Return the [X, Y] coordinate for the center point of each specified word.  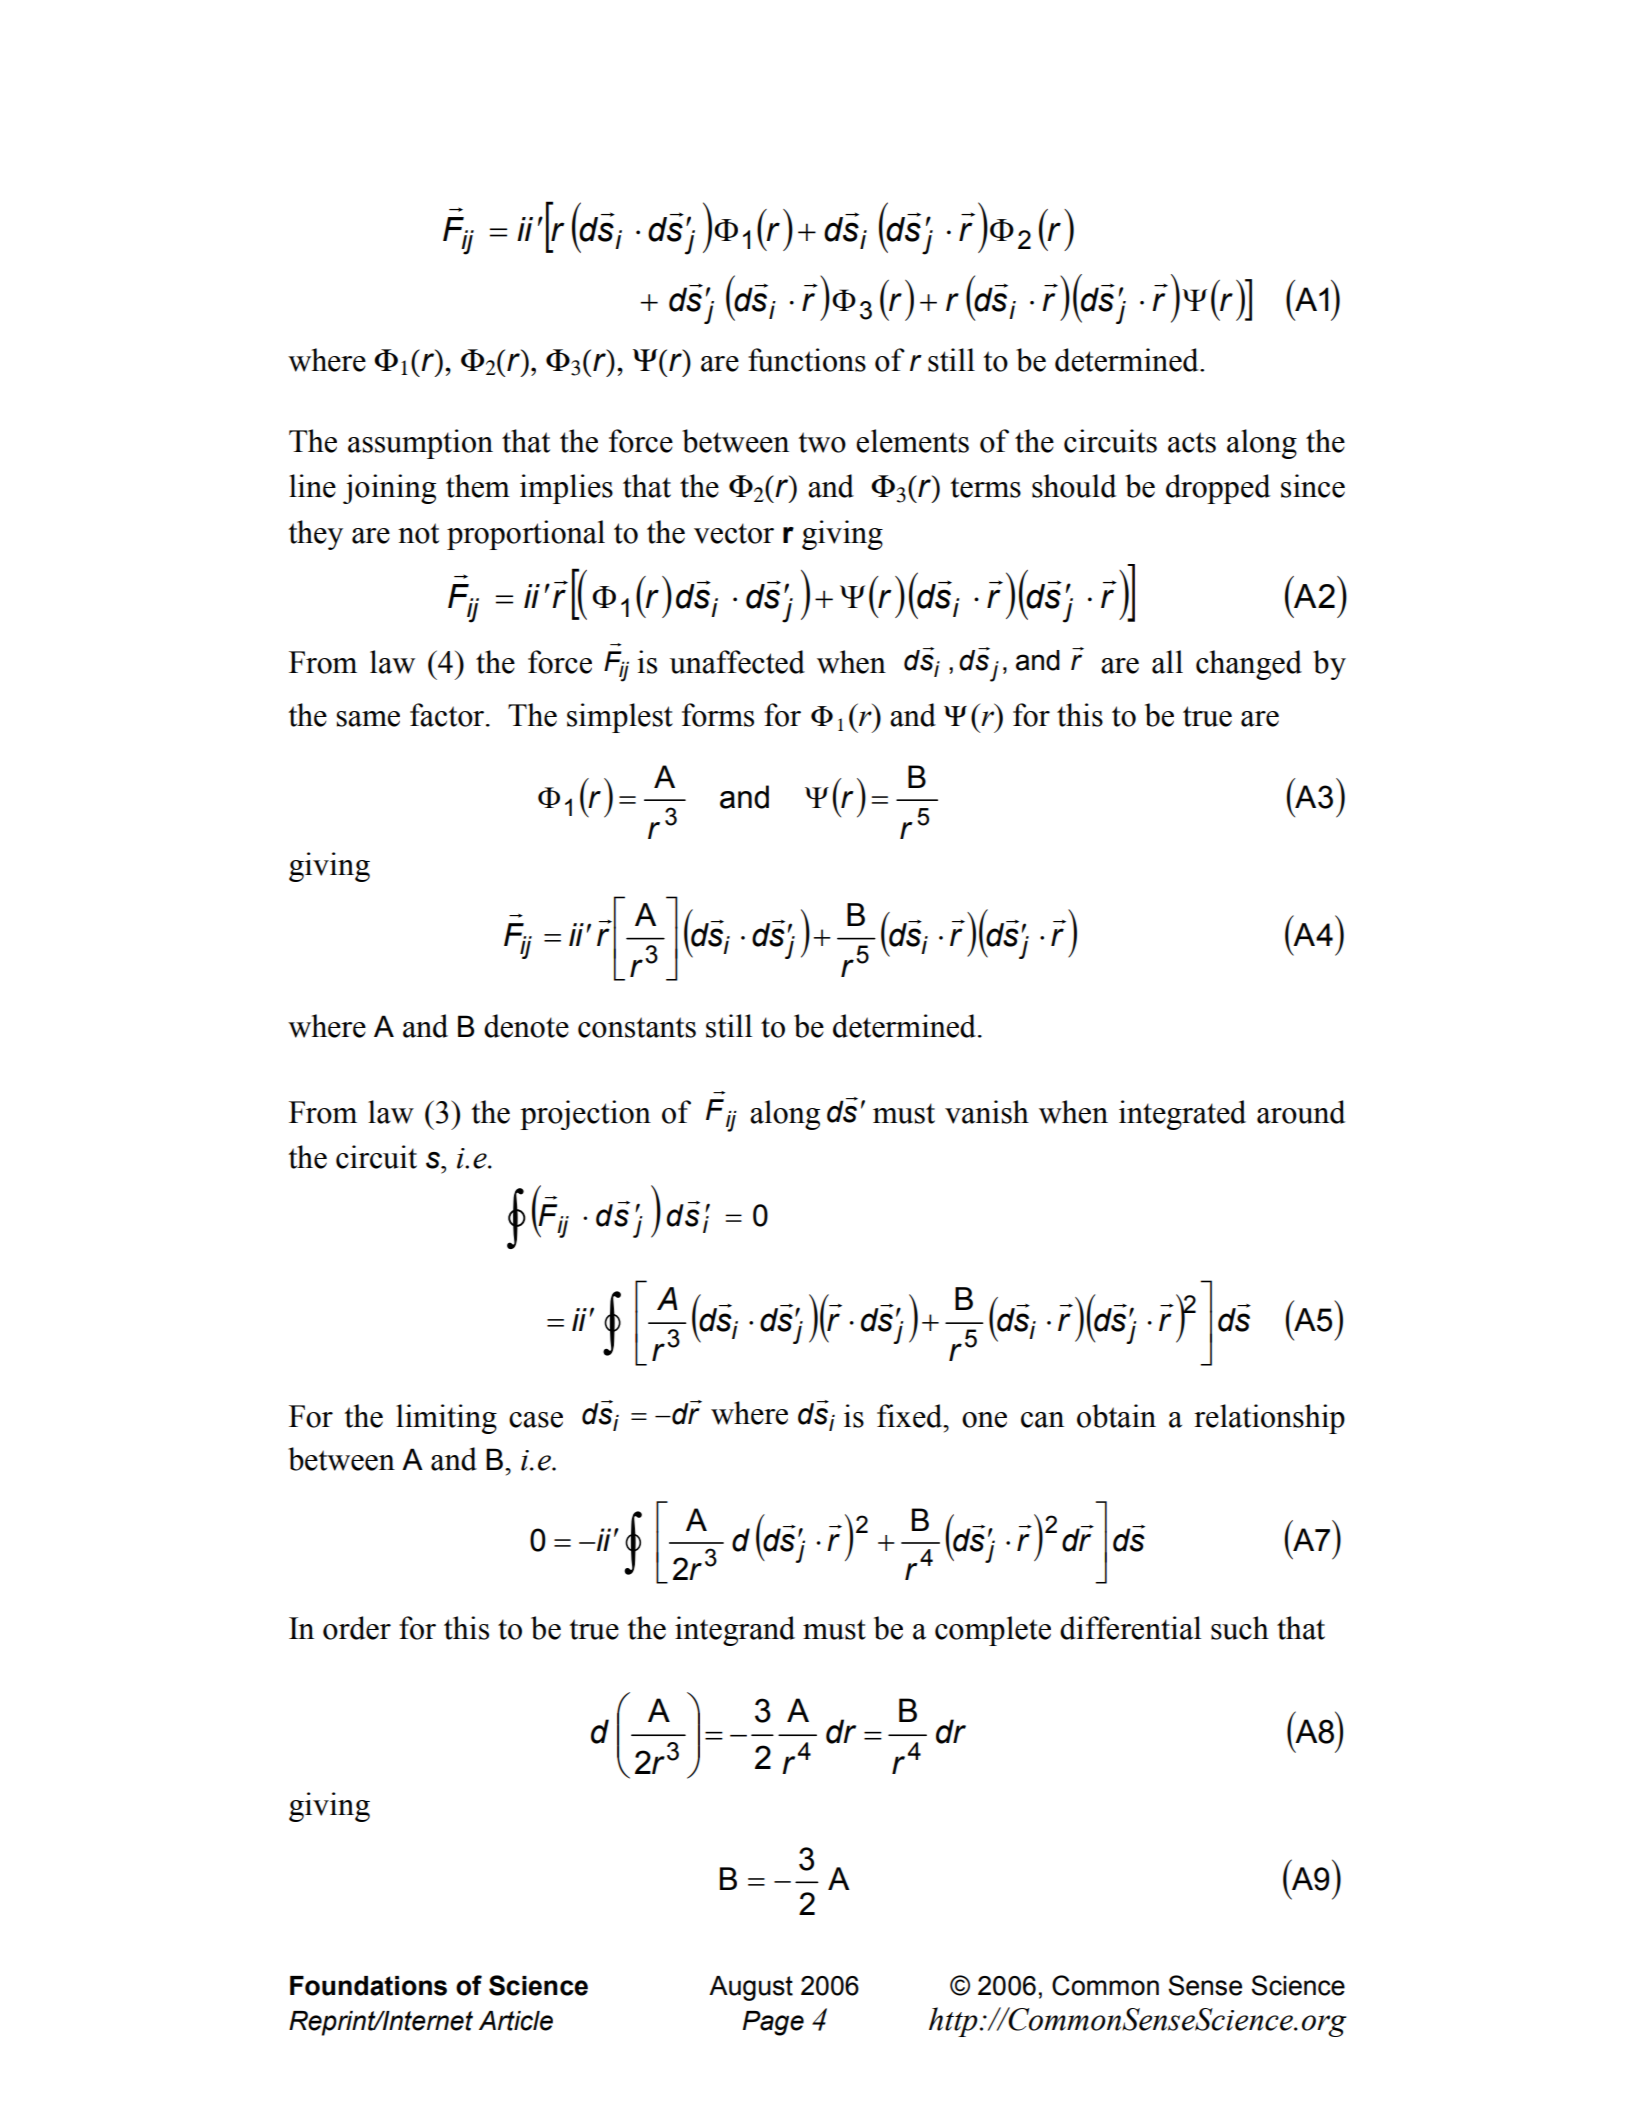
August [751, 1988]
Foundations [368, 1986]
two [822, 442]
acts [1192, 442]
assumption [420, 444]
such [1240, 1628]
